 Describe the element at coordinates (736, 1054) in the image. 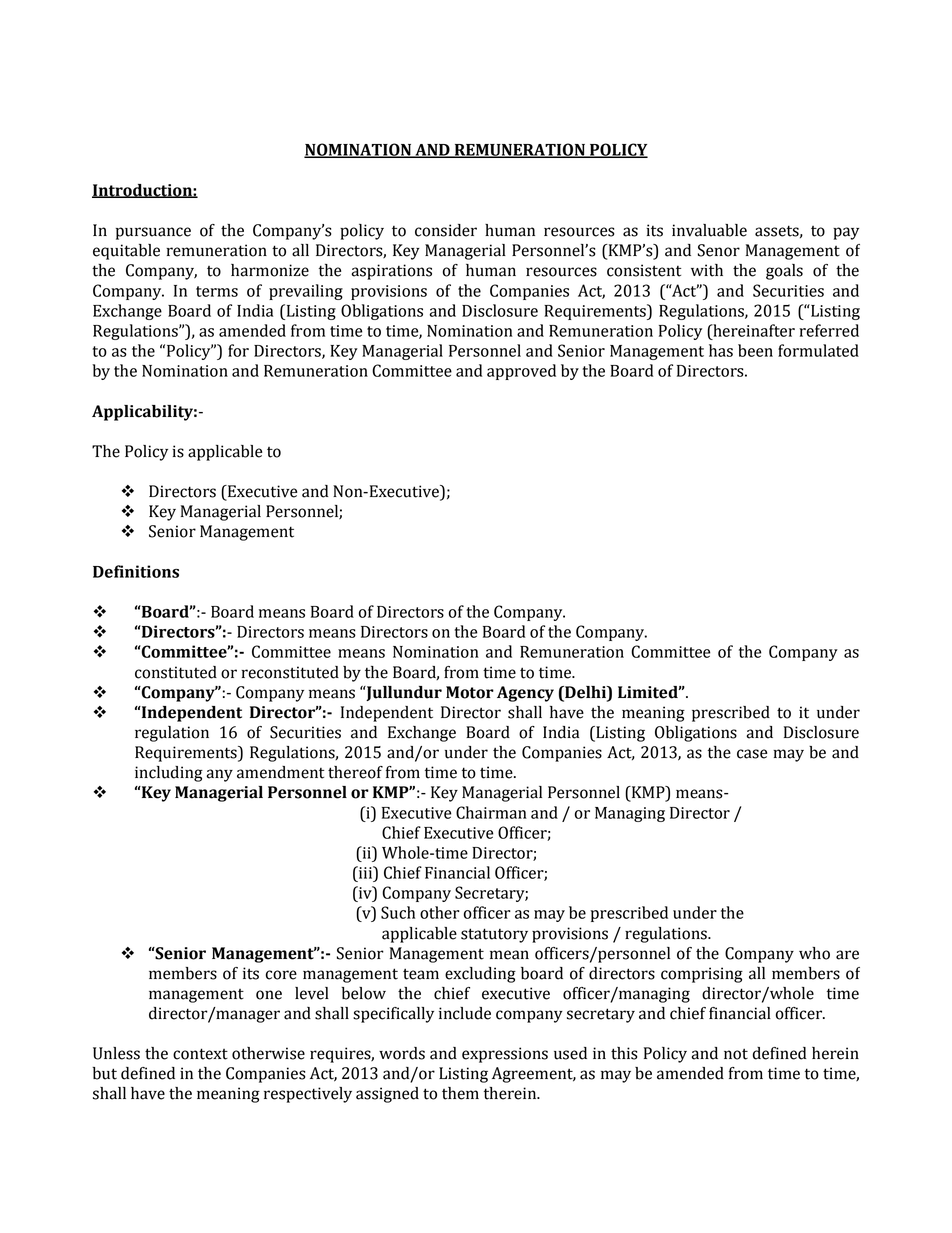

I see `not` at that location.
